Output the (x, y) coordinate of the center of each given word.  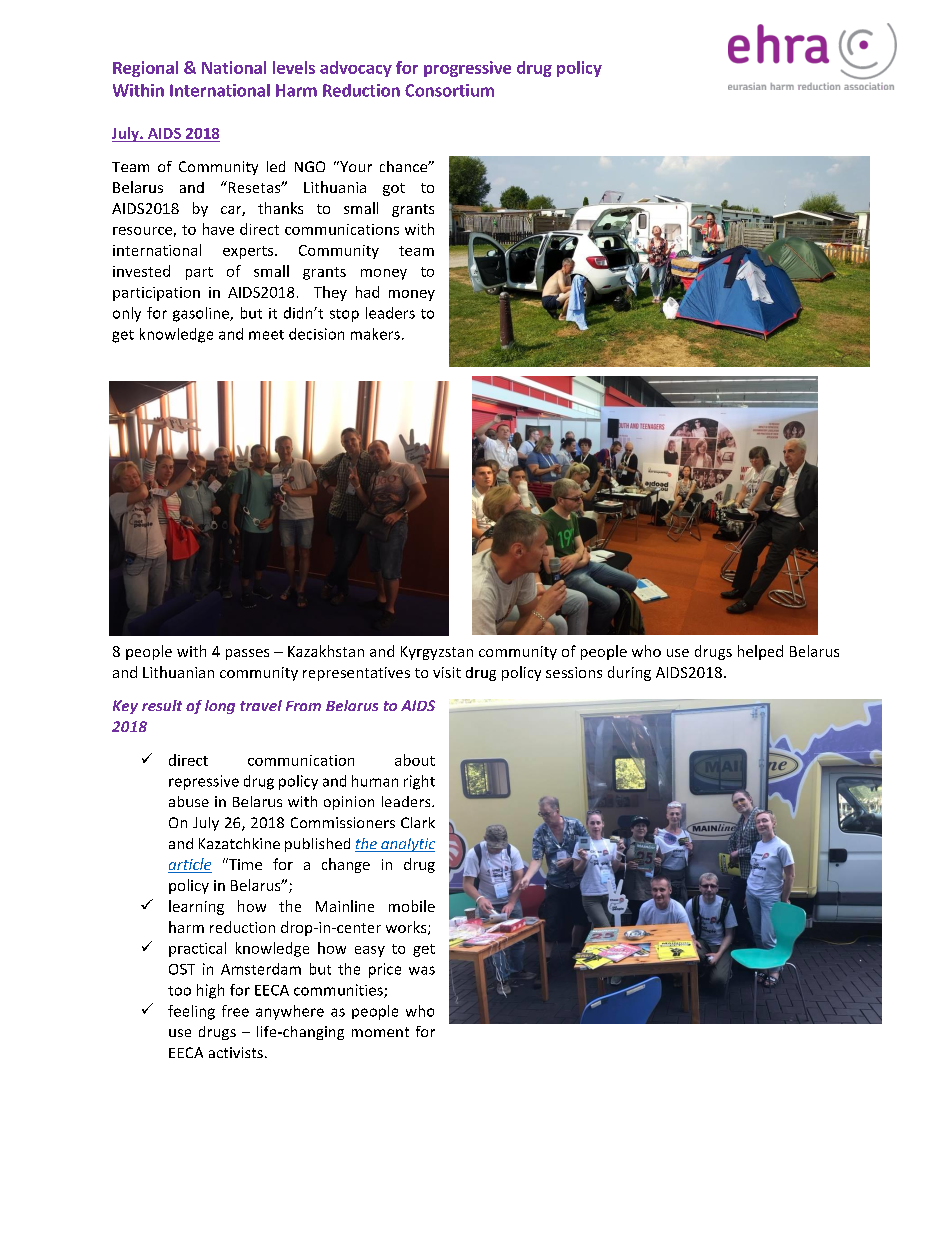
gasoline (202, 314)
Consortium (449, 90)
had (367, 292)
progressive (467, 69)
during (629, 673)
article (190, 865)
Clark (418, 822)
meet (266, 335)
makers (375, 334)
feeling (191, 1012)
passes (247, 654)
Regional (145, 69)
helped (760, 652)
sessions (574, 672)
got (394, 189)
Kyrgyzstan (437, 653)
